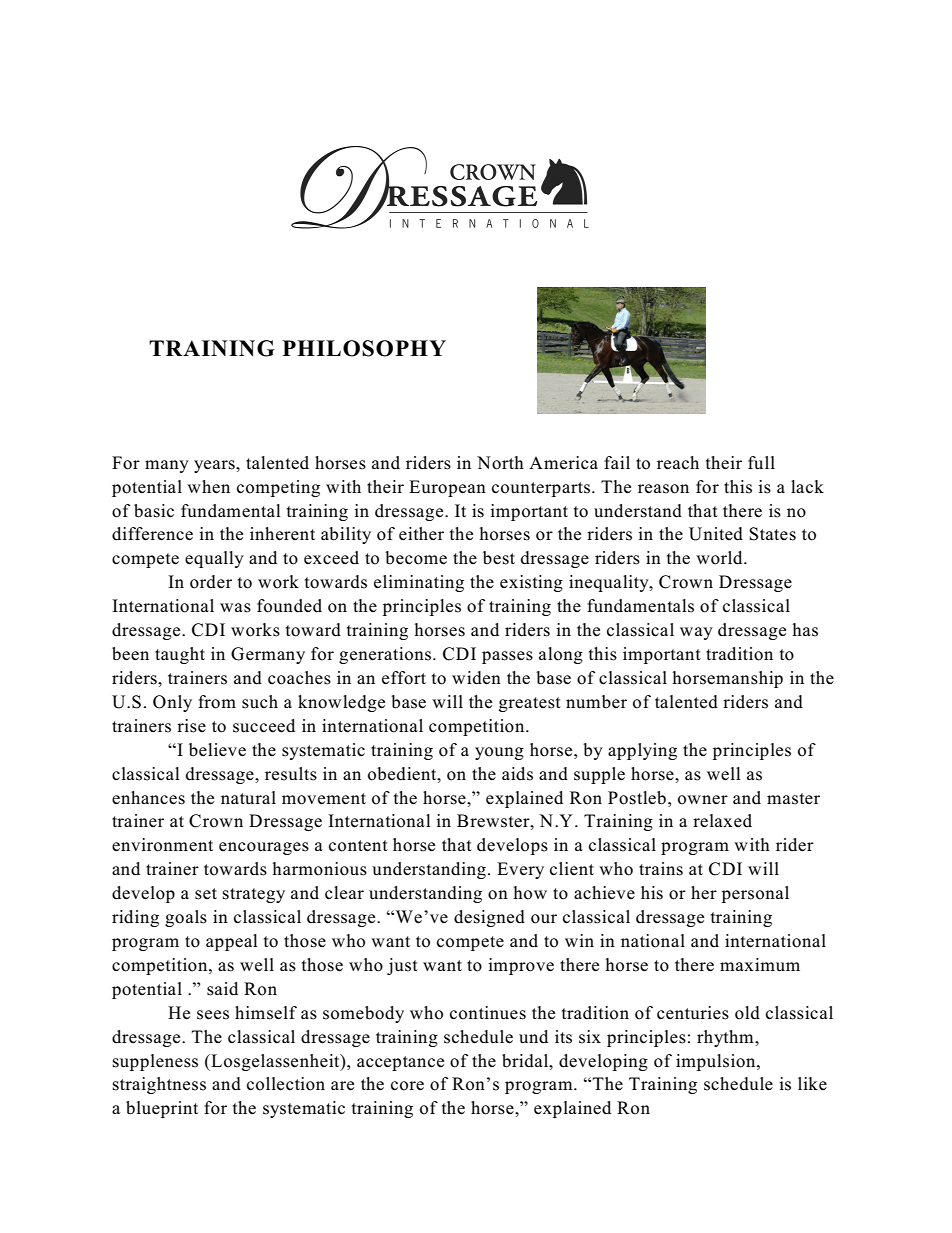  Describe the element at coordinates (500, 463) in the image. I see `North` at that location.
